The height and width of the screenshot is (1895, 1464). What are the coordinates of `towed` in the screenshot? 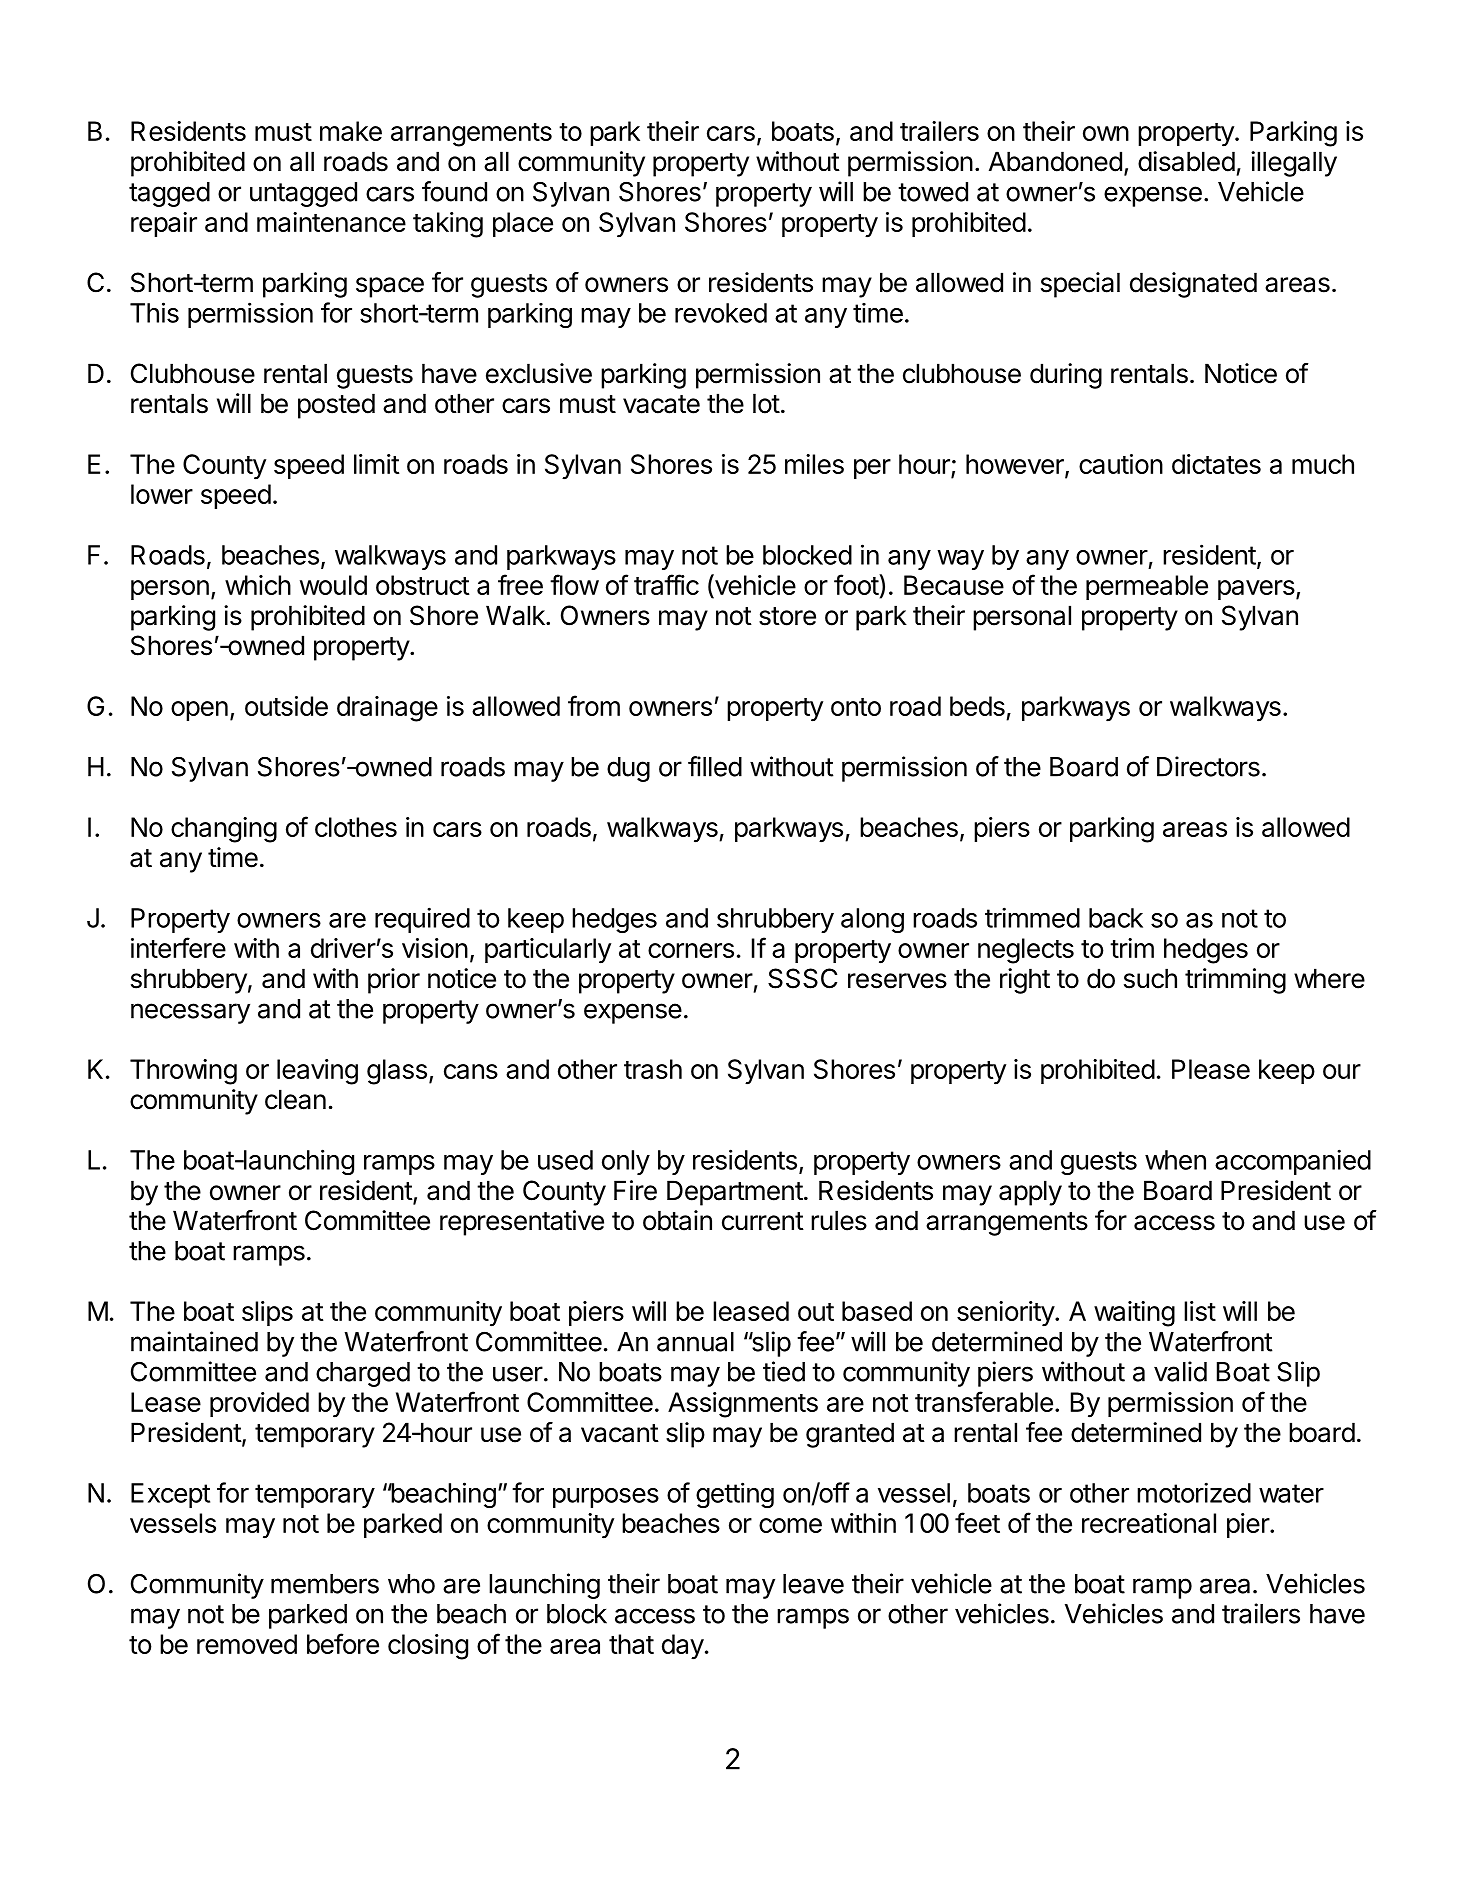 It's located at (933, 192).
